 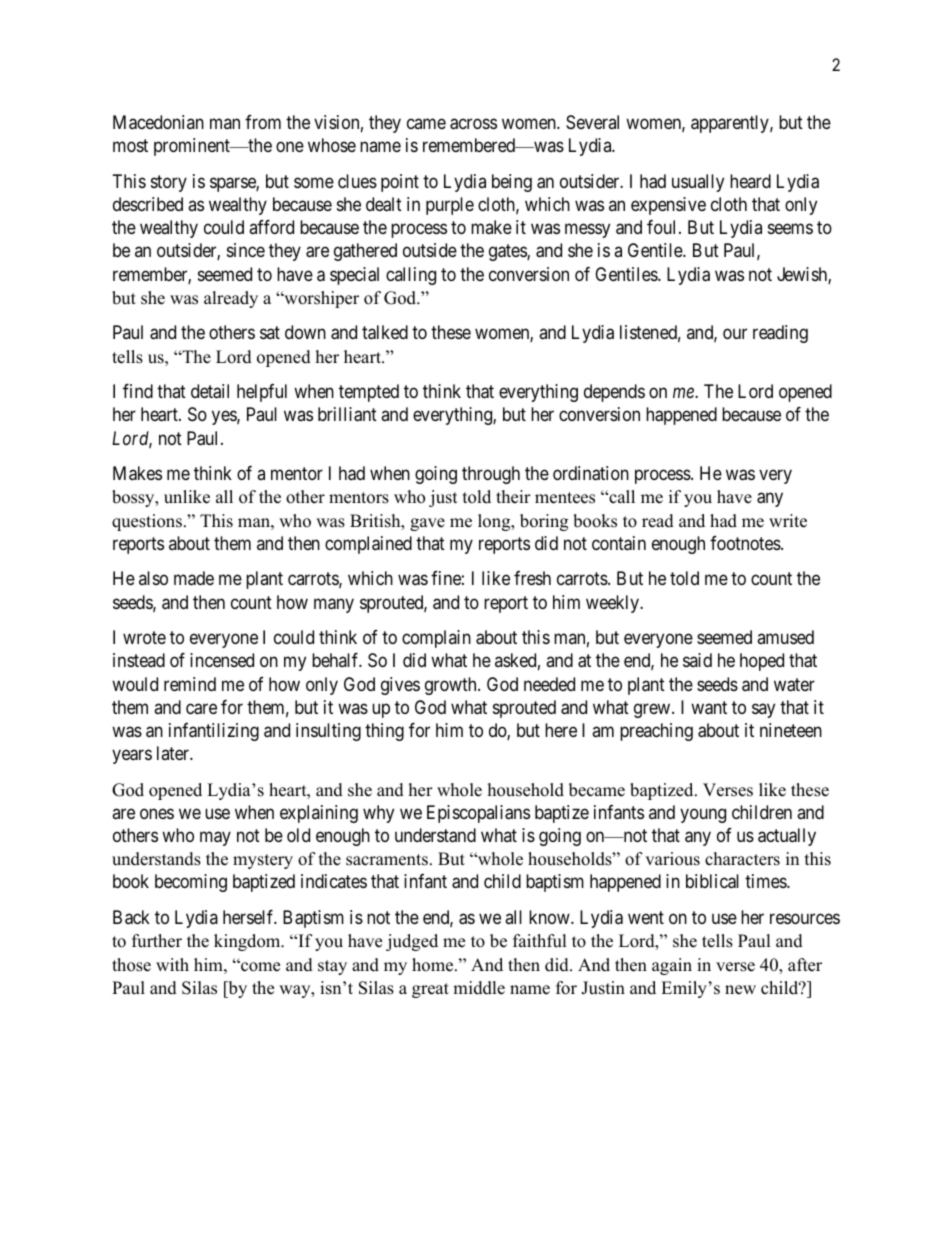 I want to click on heard, so click(x=750, y=181).
